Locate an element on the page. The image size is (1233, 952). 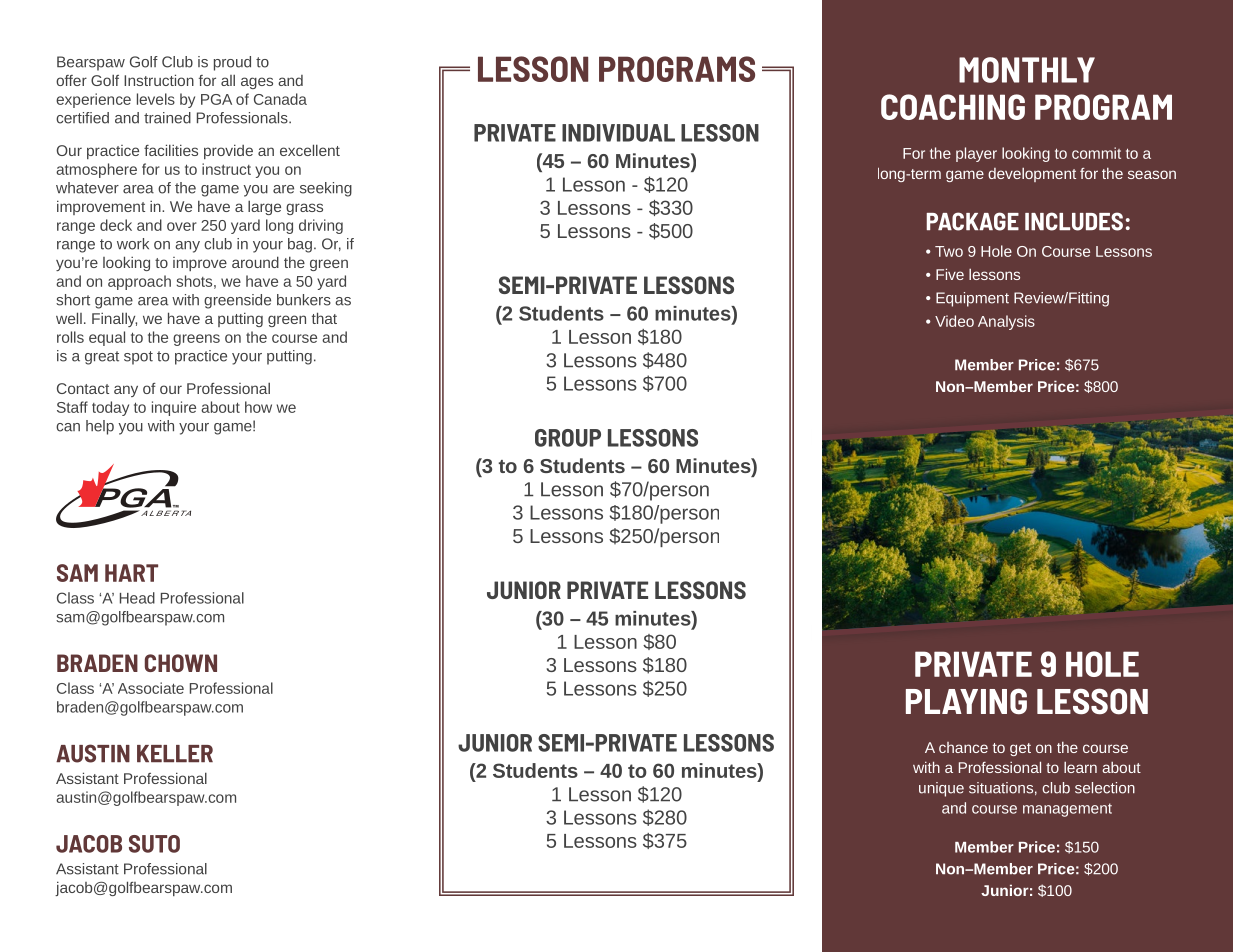
unique is located at coordinates (941, 789).
